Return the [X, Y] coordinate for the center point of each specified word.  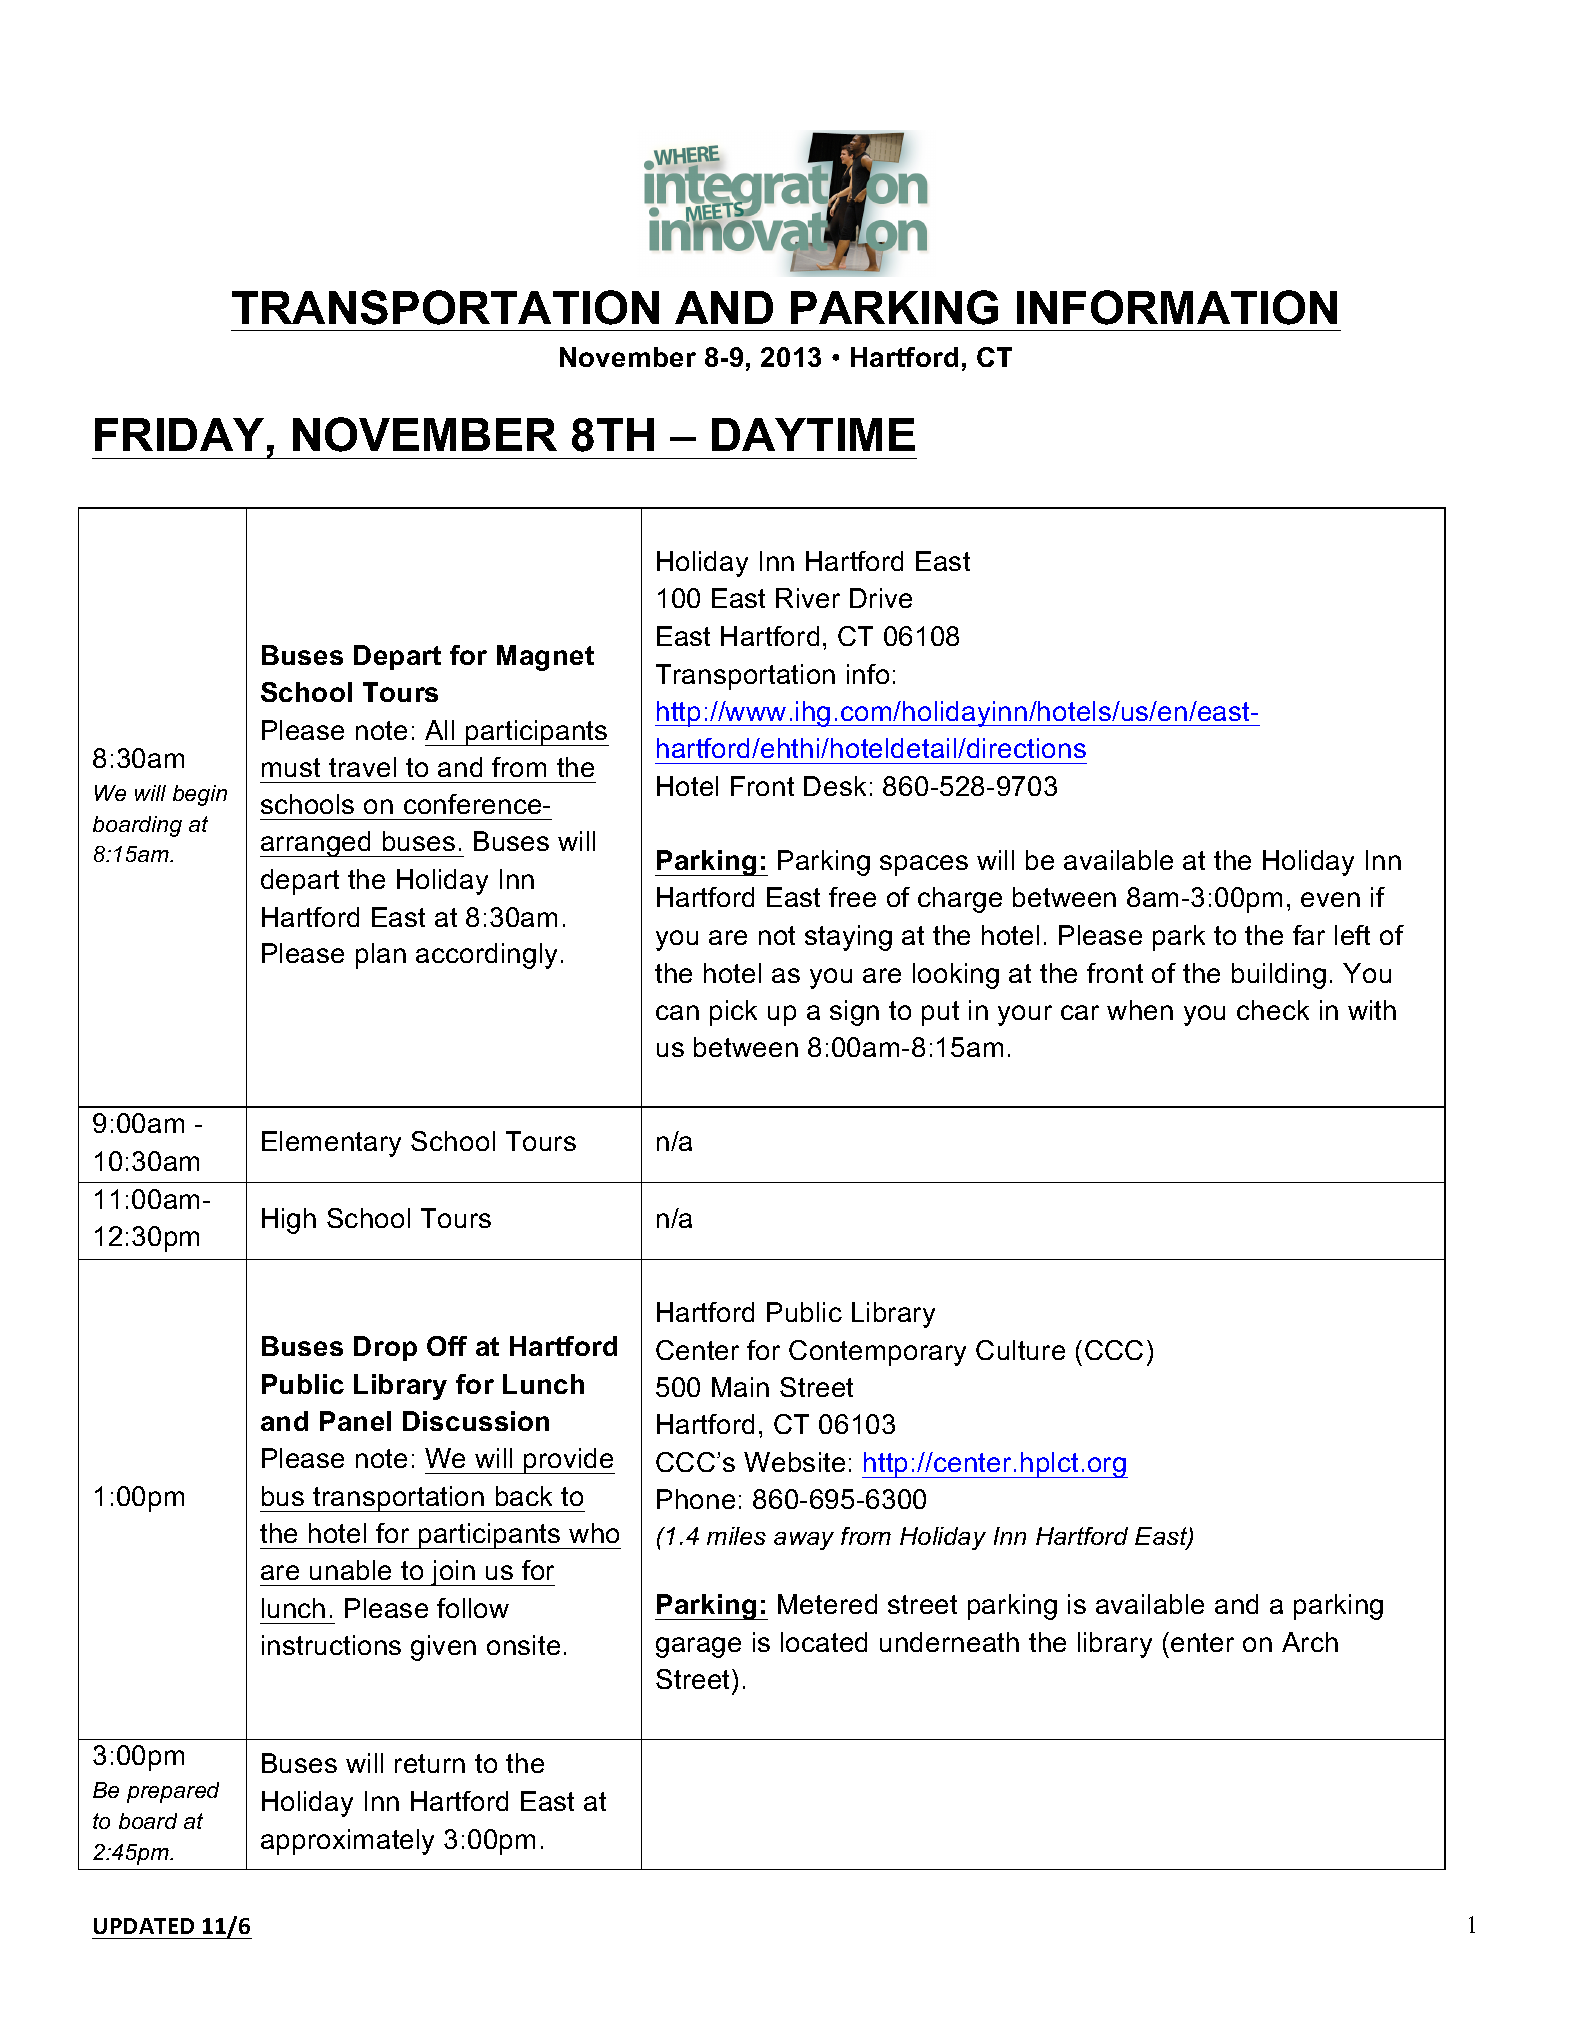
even [1330, 899]
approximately [347, 1842]
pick [733, 1013]
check [1273, 1010]
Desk [835, 786]
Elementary [331, 1144]
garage [698, 1647]
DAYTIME [813, 434]
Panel [355, 1421]
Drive [881, 598]
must [291, 767]
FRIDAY [179, 434]
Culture [1020, 1350]
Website [794, 1462]
